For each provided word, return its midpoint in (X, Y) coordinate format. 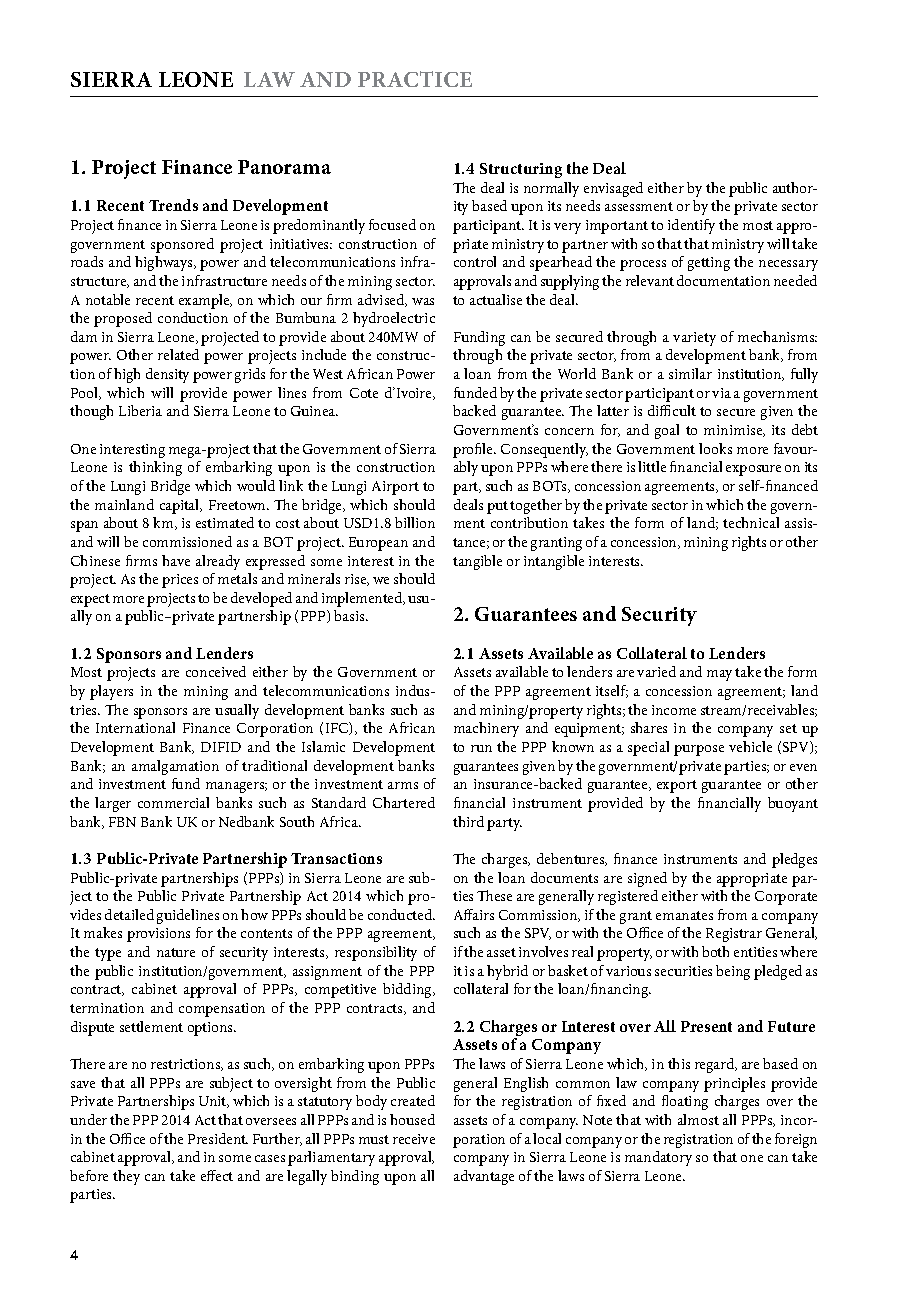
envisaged (613, 189)
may (719, 675)
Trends (173, 205)
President (218, 1138)
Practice (415, 79)
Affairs (474, 914)
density (167, 375)
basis (350, 615)
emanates (684, 915)
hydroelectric (394, 319)
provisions (158, 935)
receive (414, 1139)
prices (180, 581)
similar (690, 373)
